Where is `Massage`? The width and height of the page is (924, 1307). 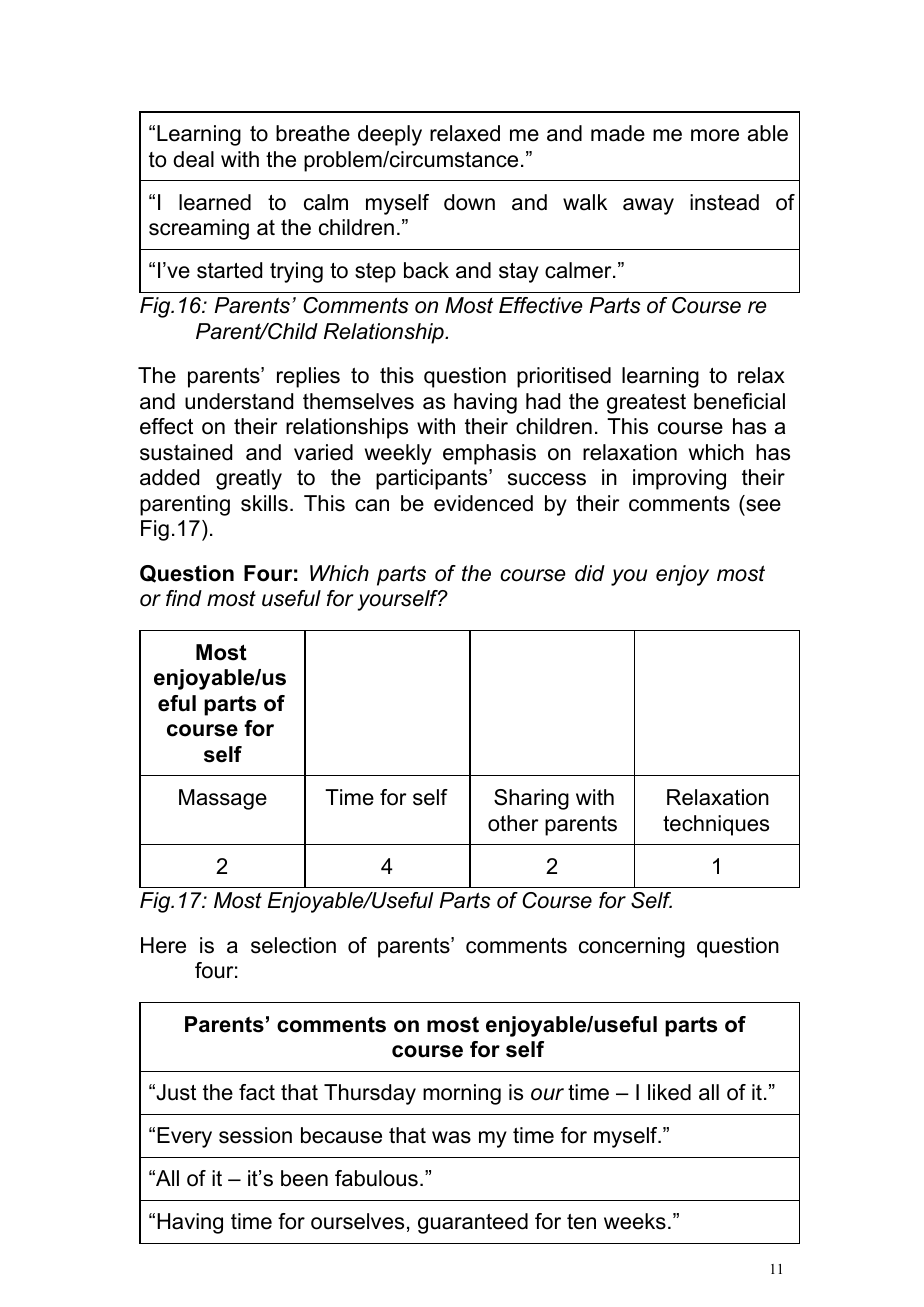
Massage is located at coordinates (223, 799).
